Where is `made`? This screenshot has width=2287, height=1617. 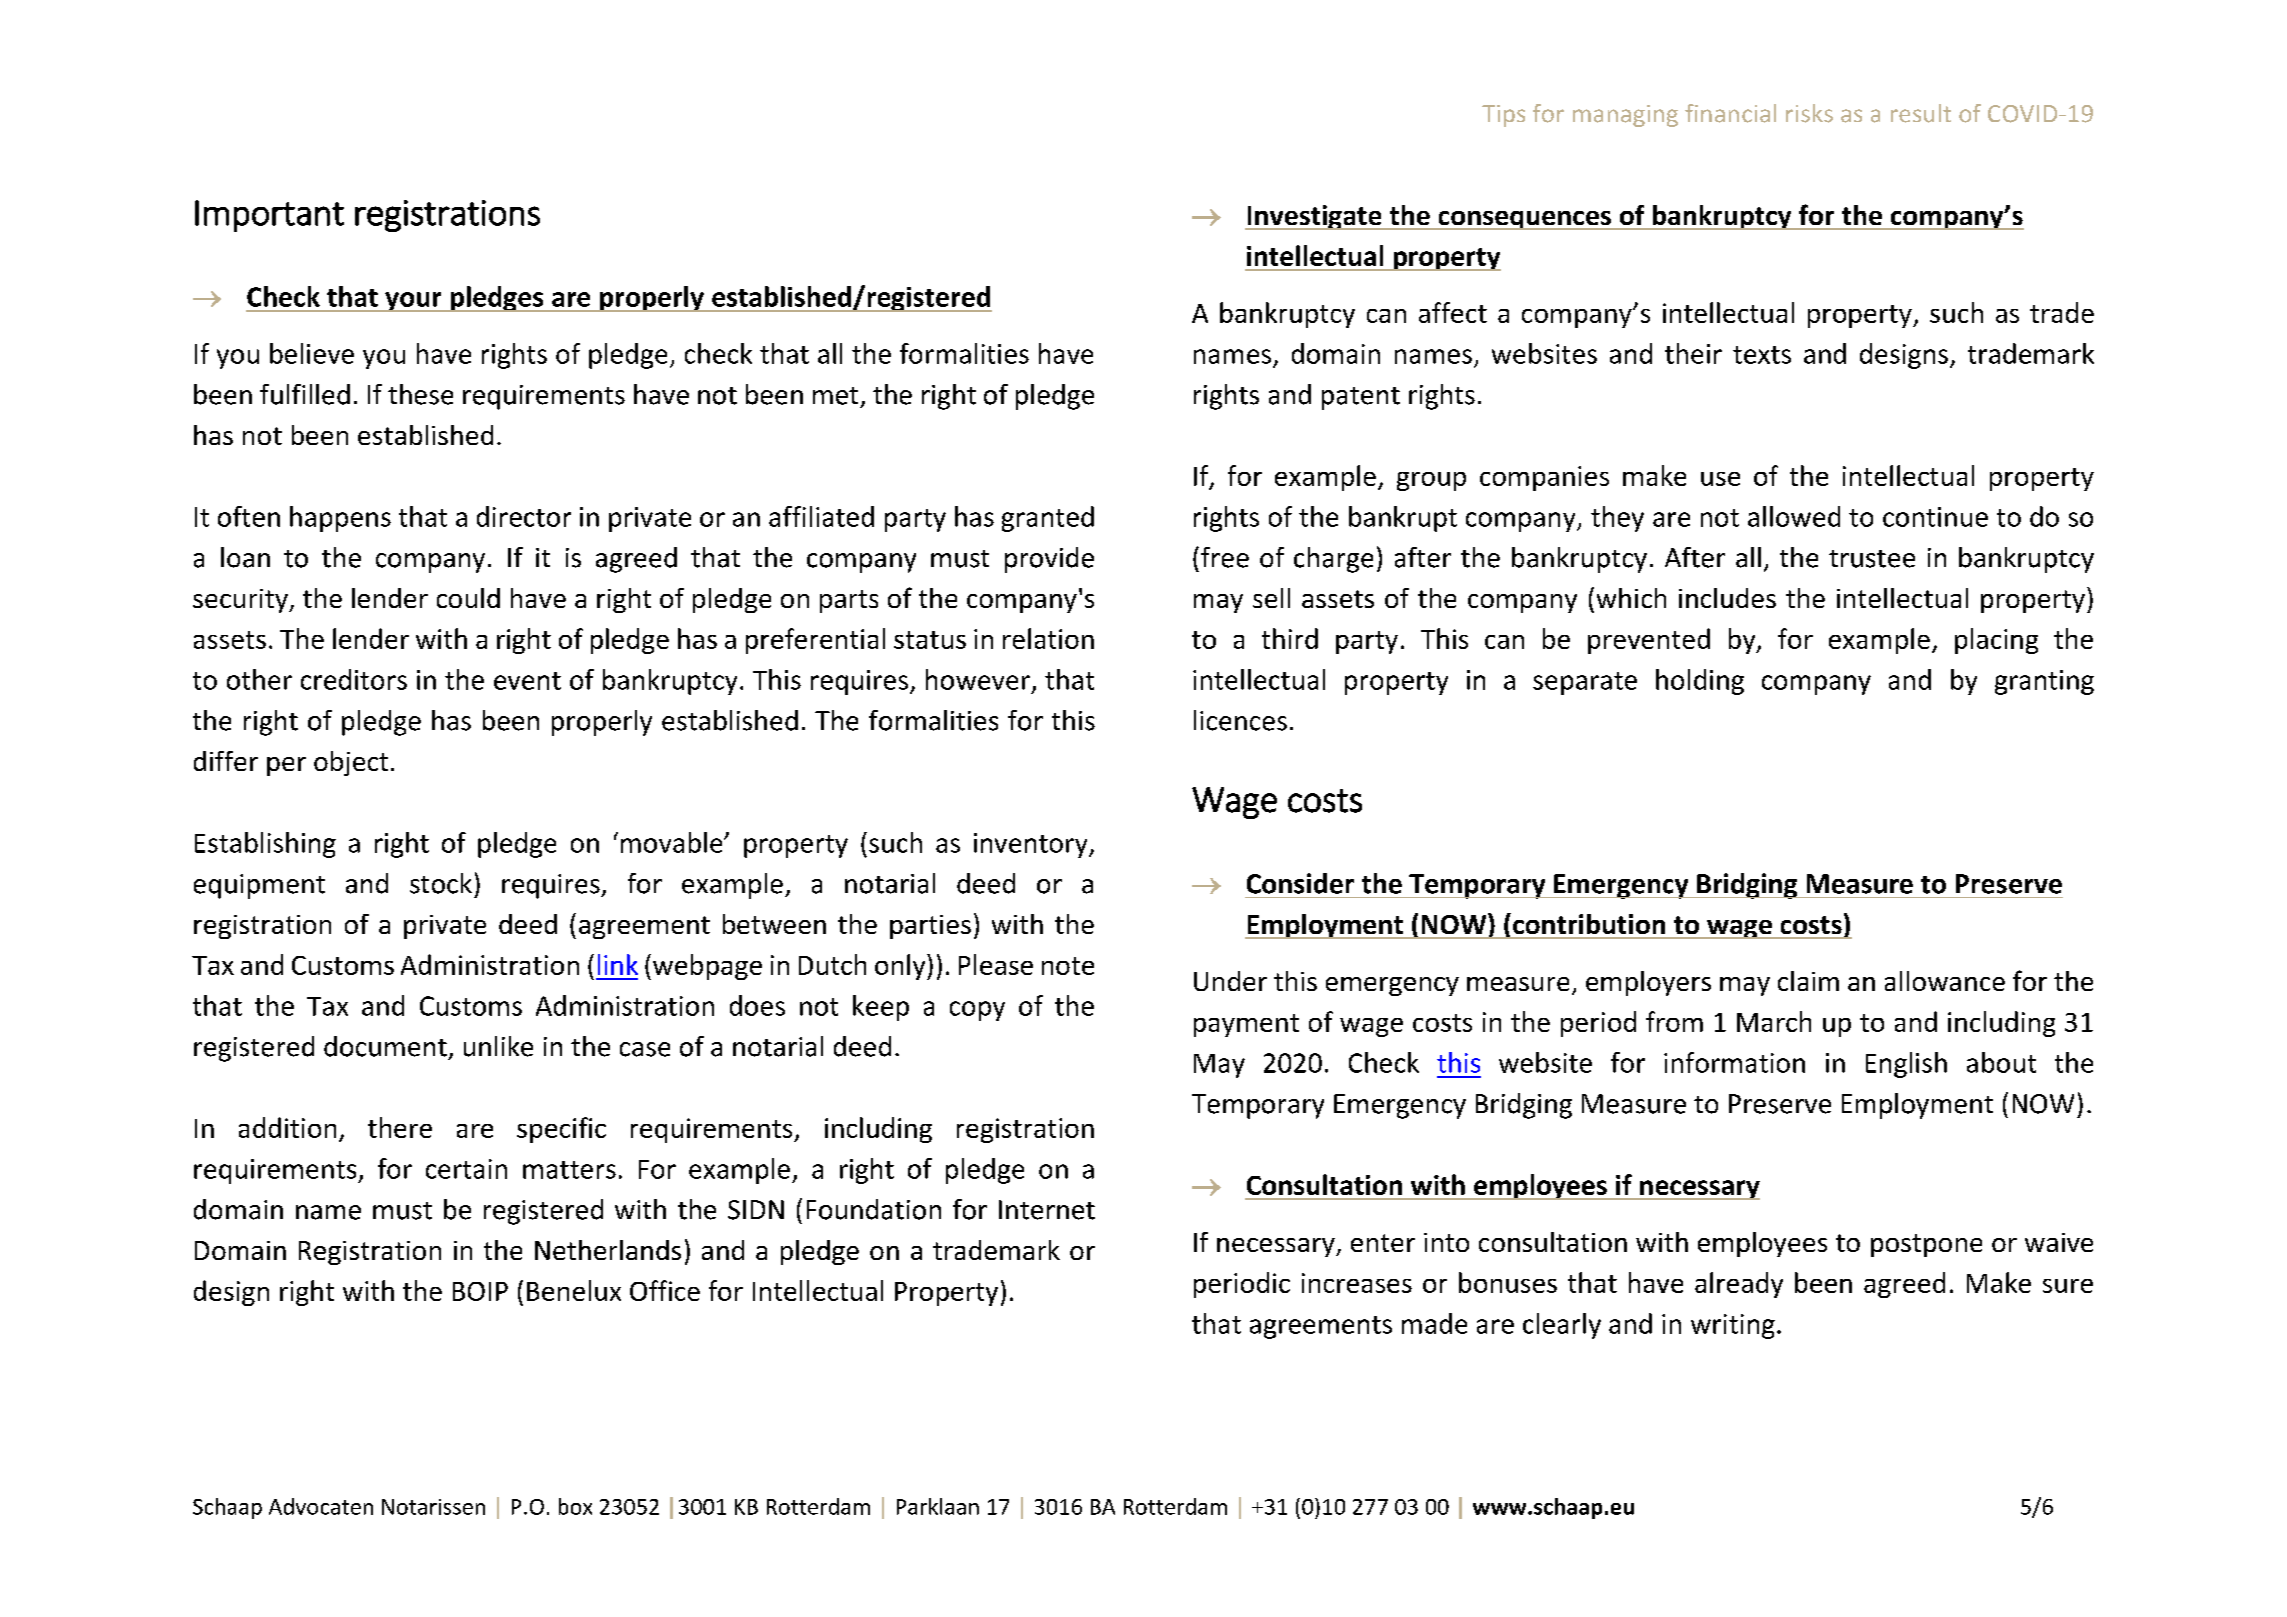
made is located at coordinates (1434, 1323).
